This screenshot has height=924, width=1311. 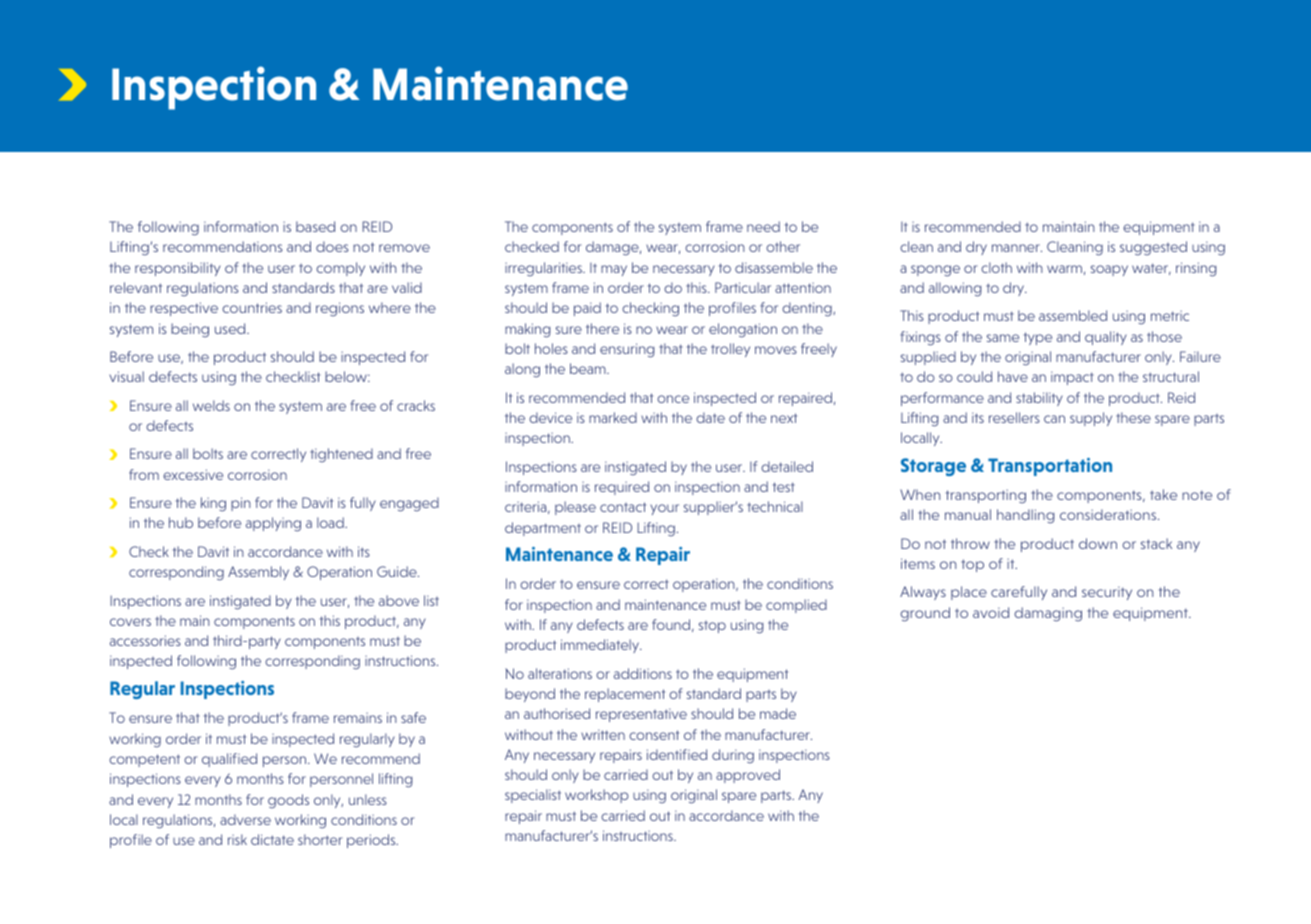 I want to click on manner, so click(x=1017, y=248).
